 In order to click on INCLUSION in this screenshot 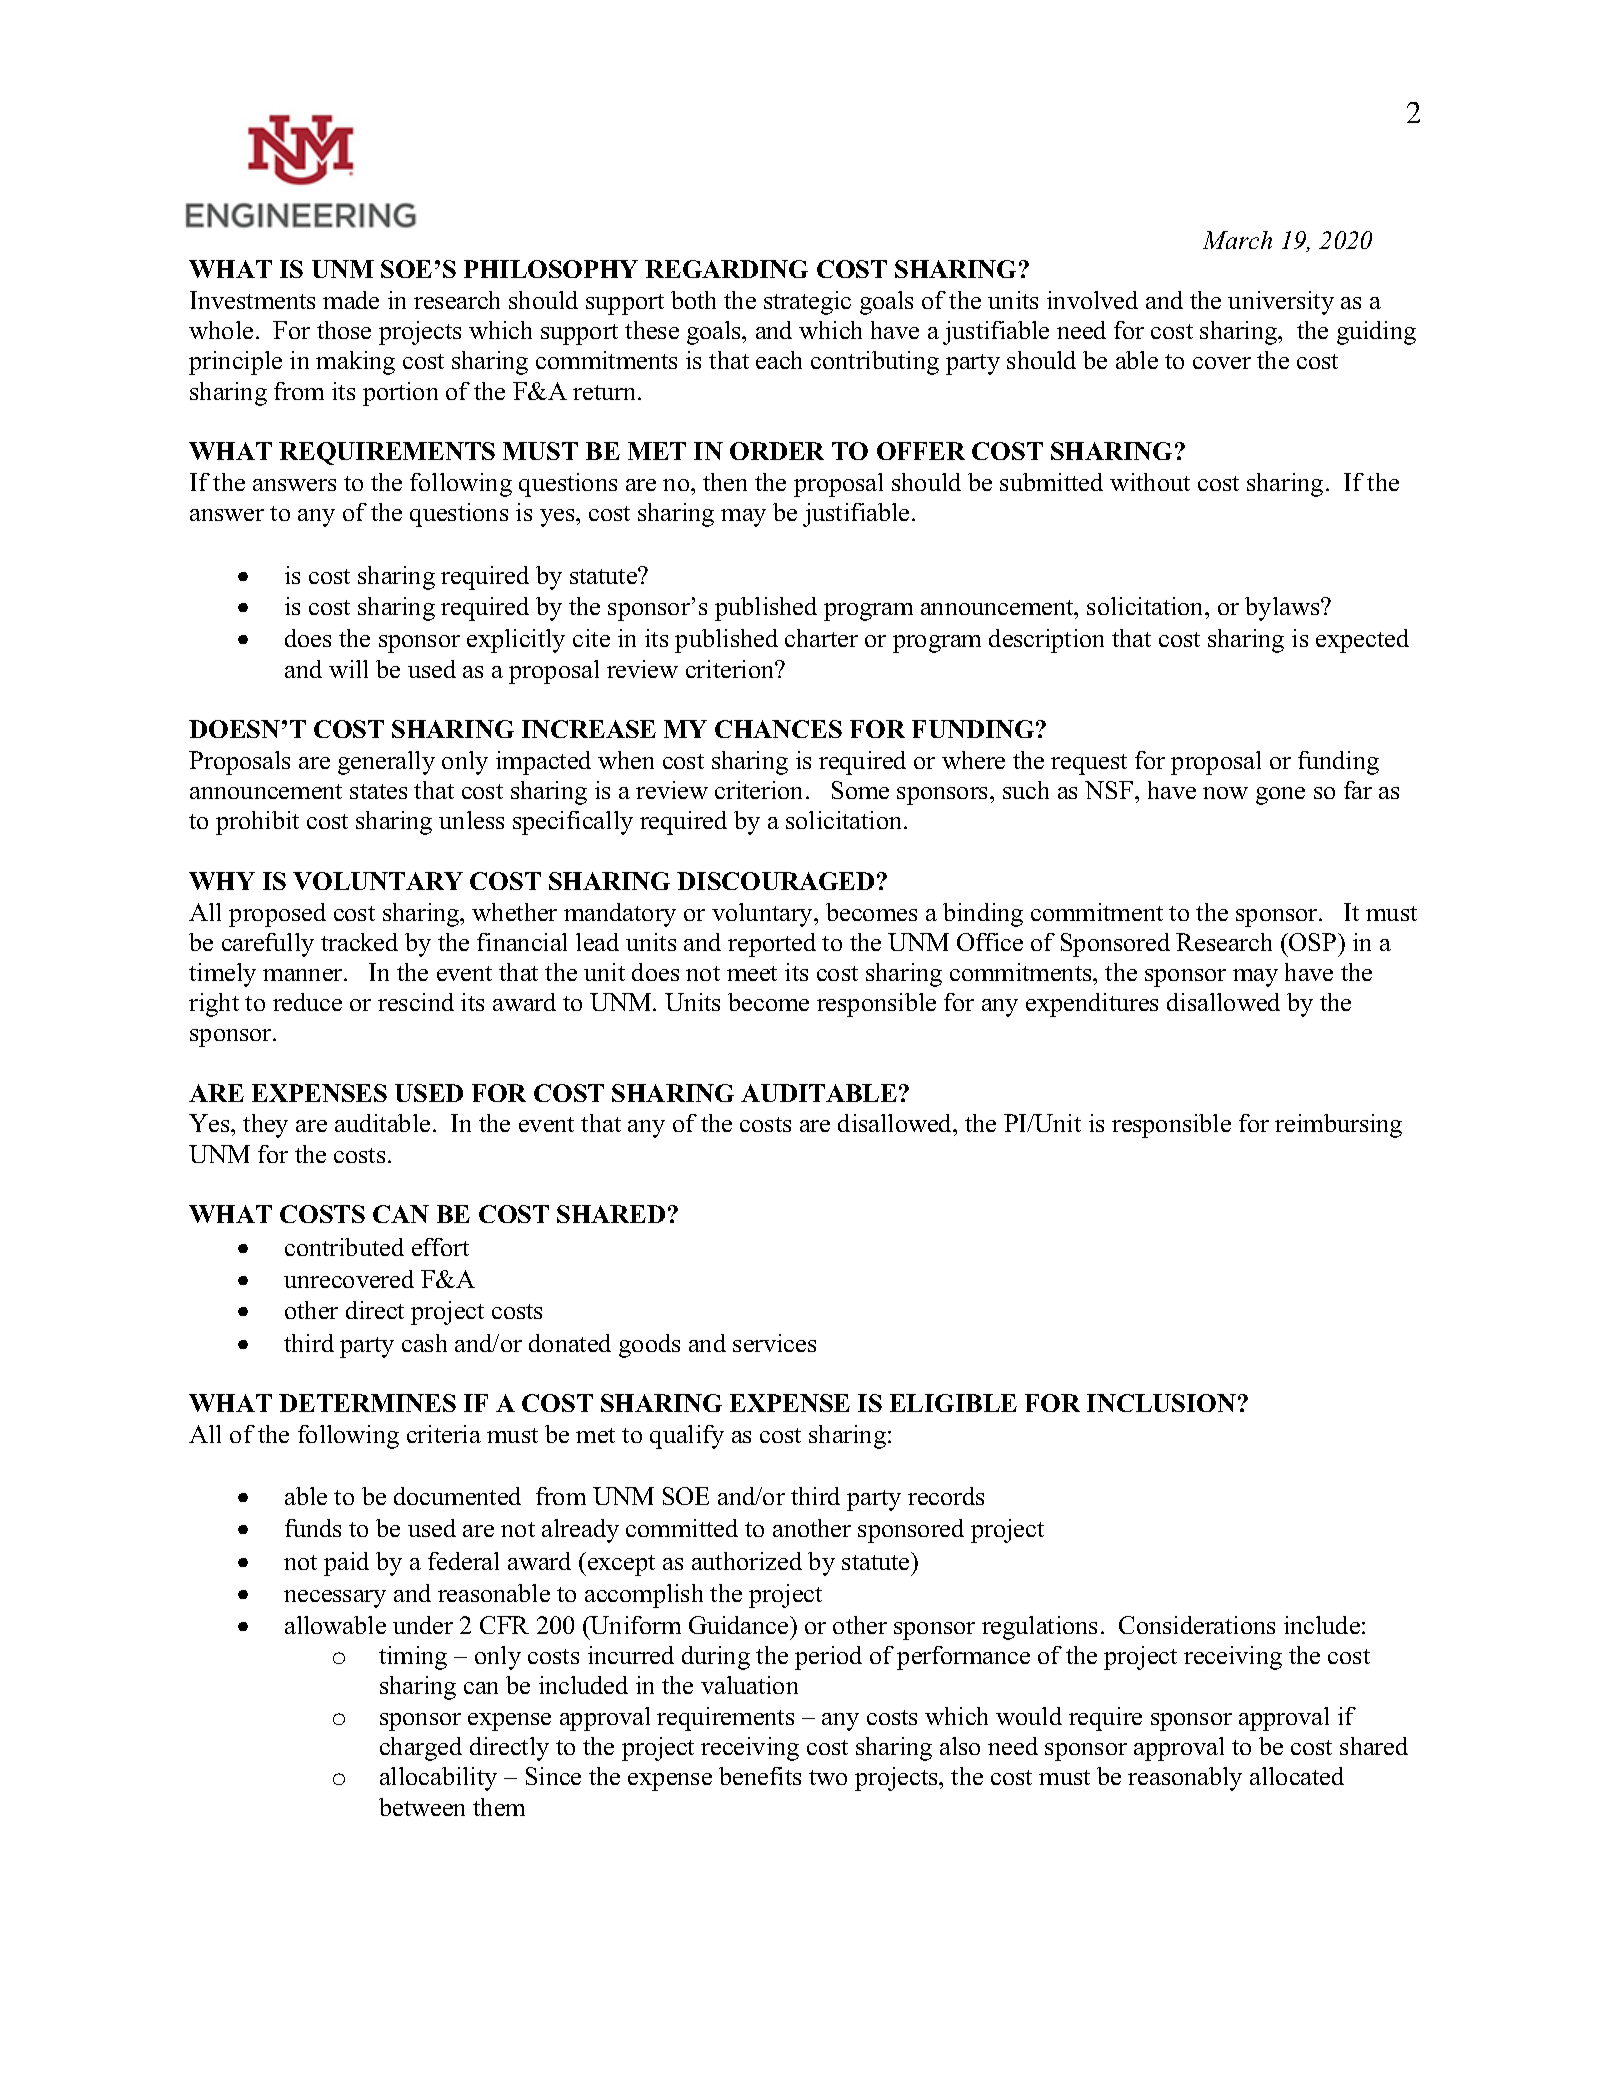, I will do `click(1161, 1403)`.
